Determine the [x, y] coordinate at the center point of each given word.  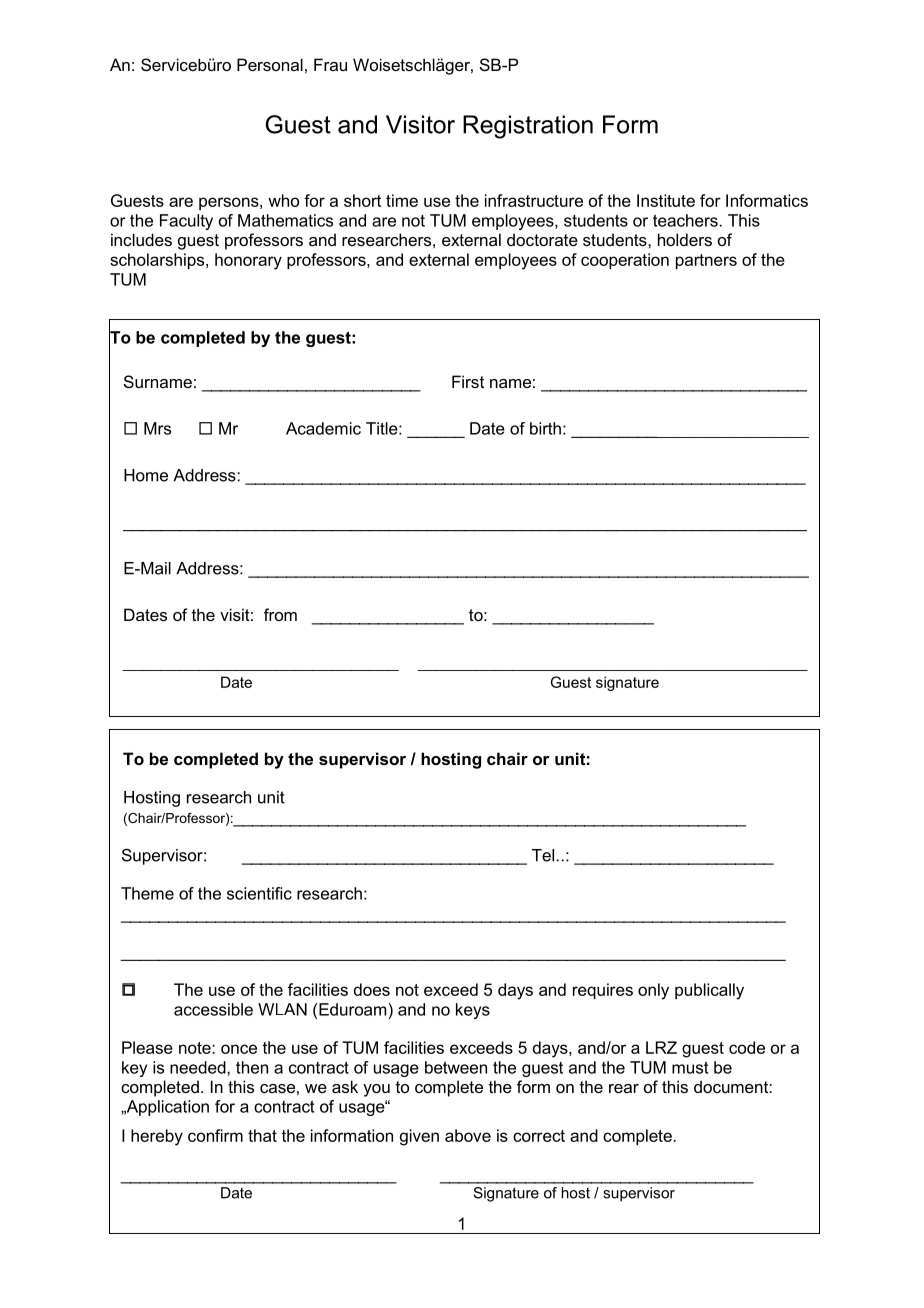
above [468, 1135]
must [690, 1067]
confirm [215, 1135]
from [280, 614]
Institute [666, 200]
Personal [270, 64]
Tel [543, 855]
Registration [528, 127]
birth [545, 428]
